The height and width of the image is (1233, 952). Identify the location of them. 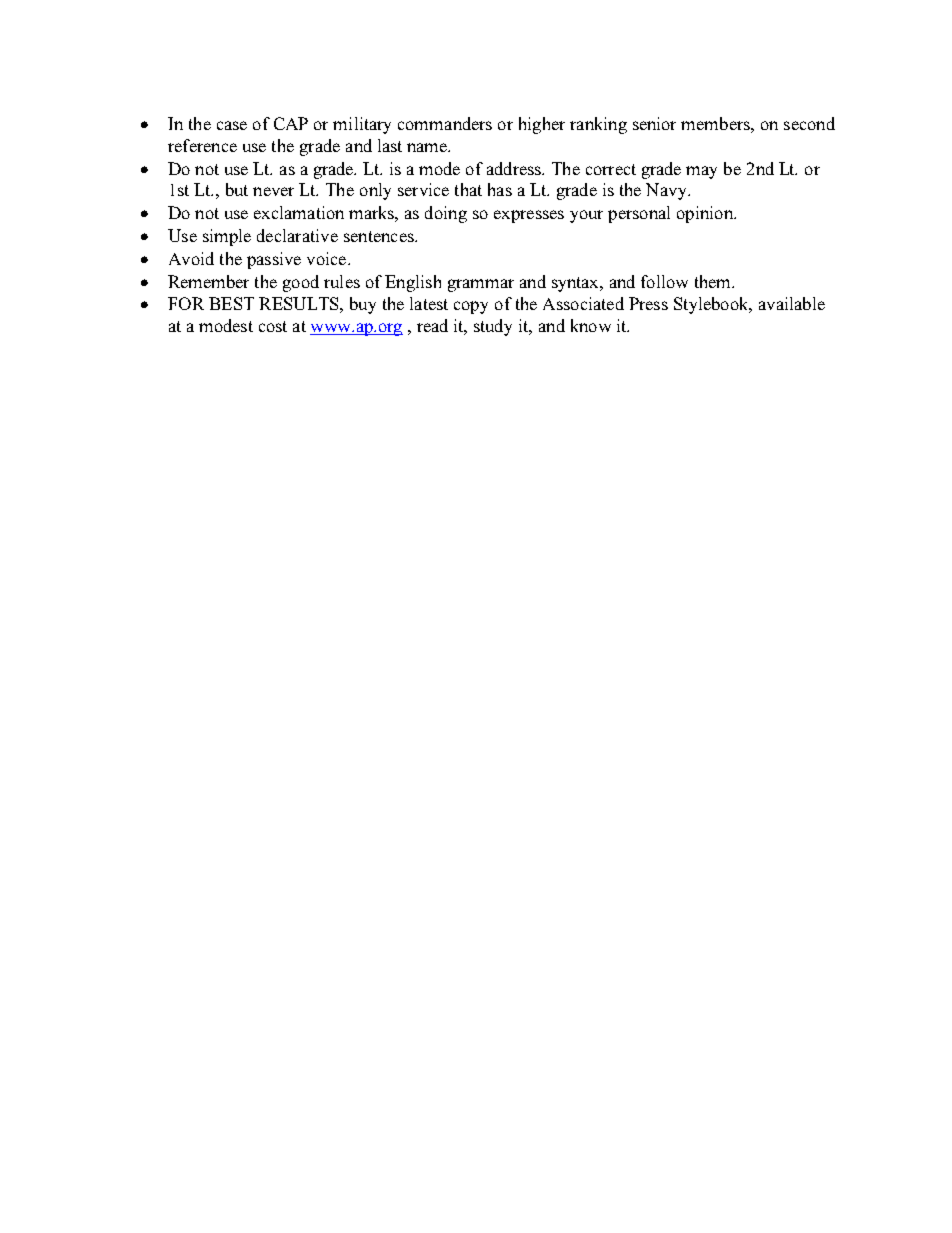
(714, 281).
